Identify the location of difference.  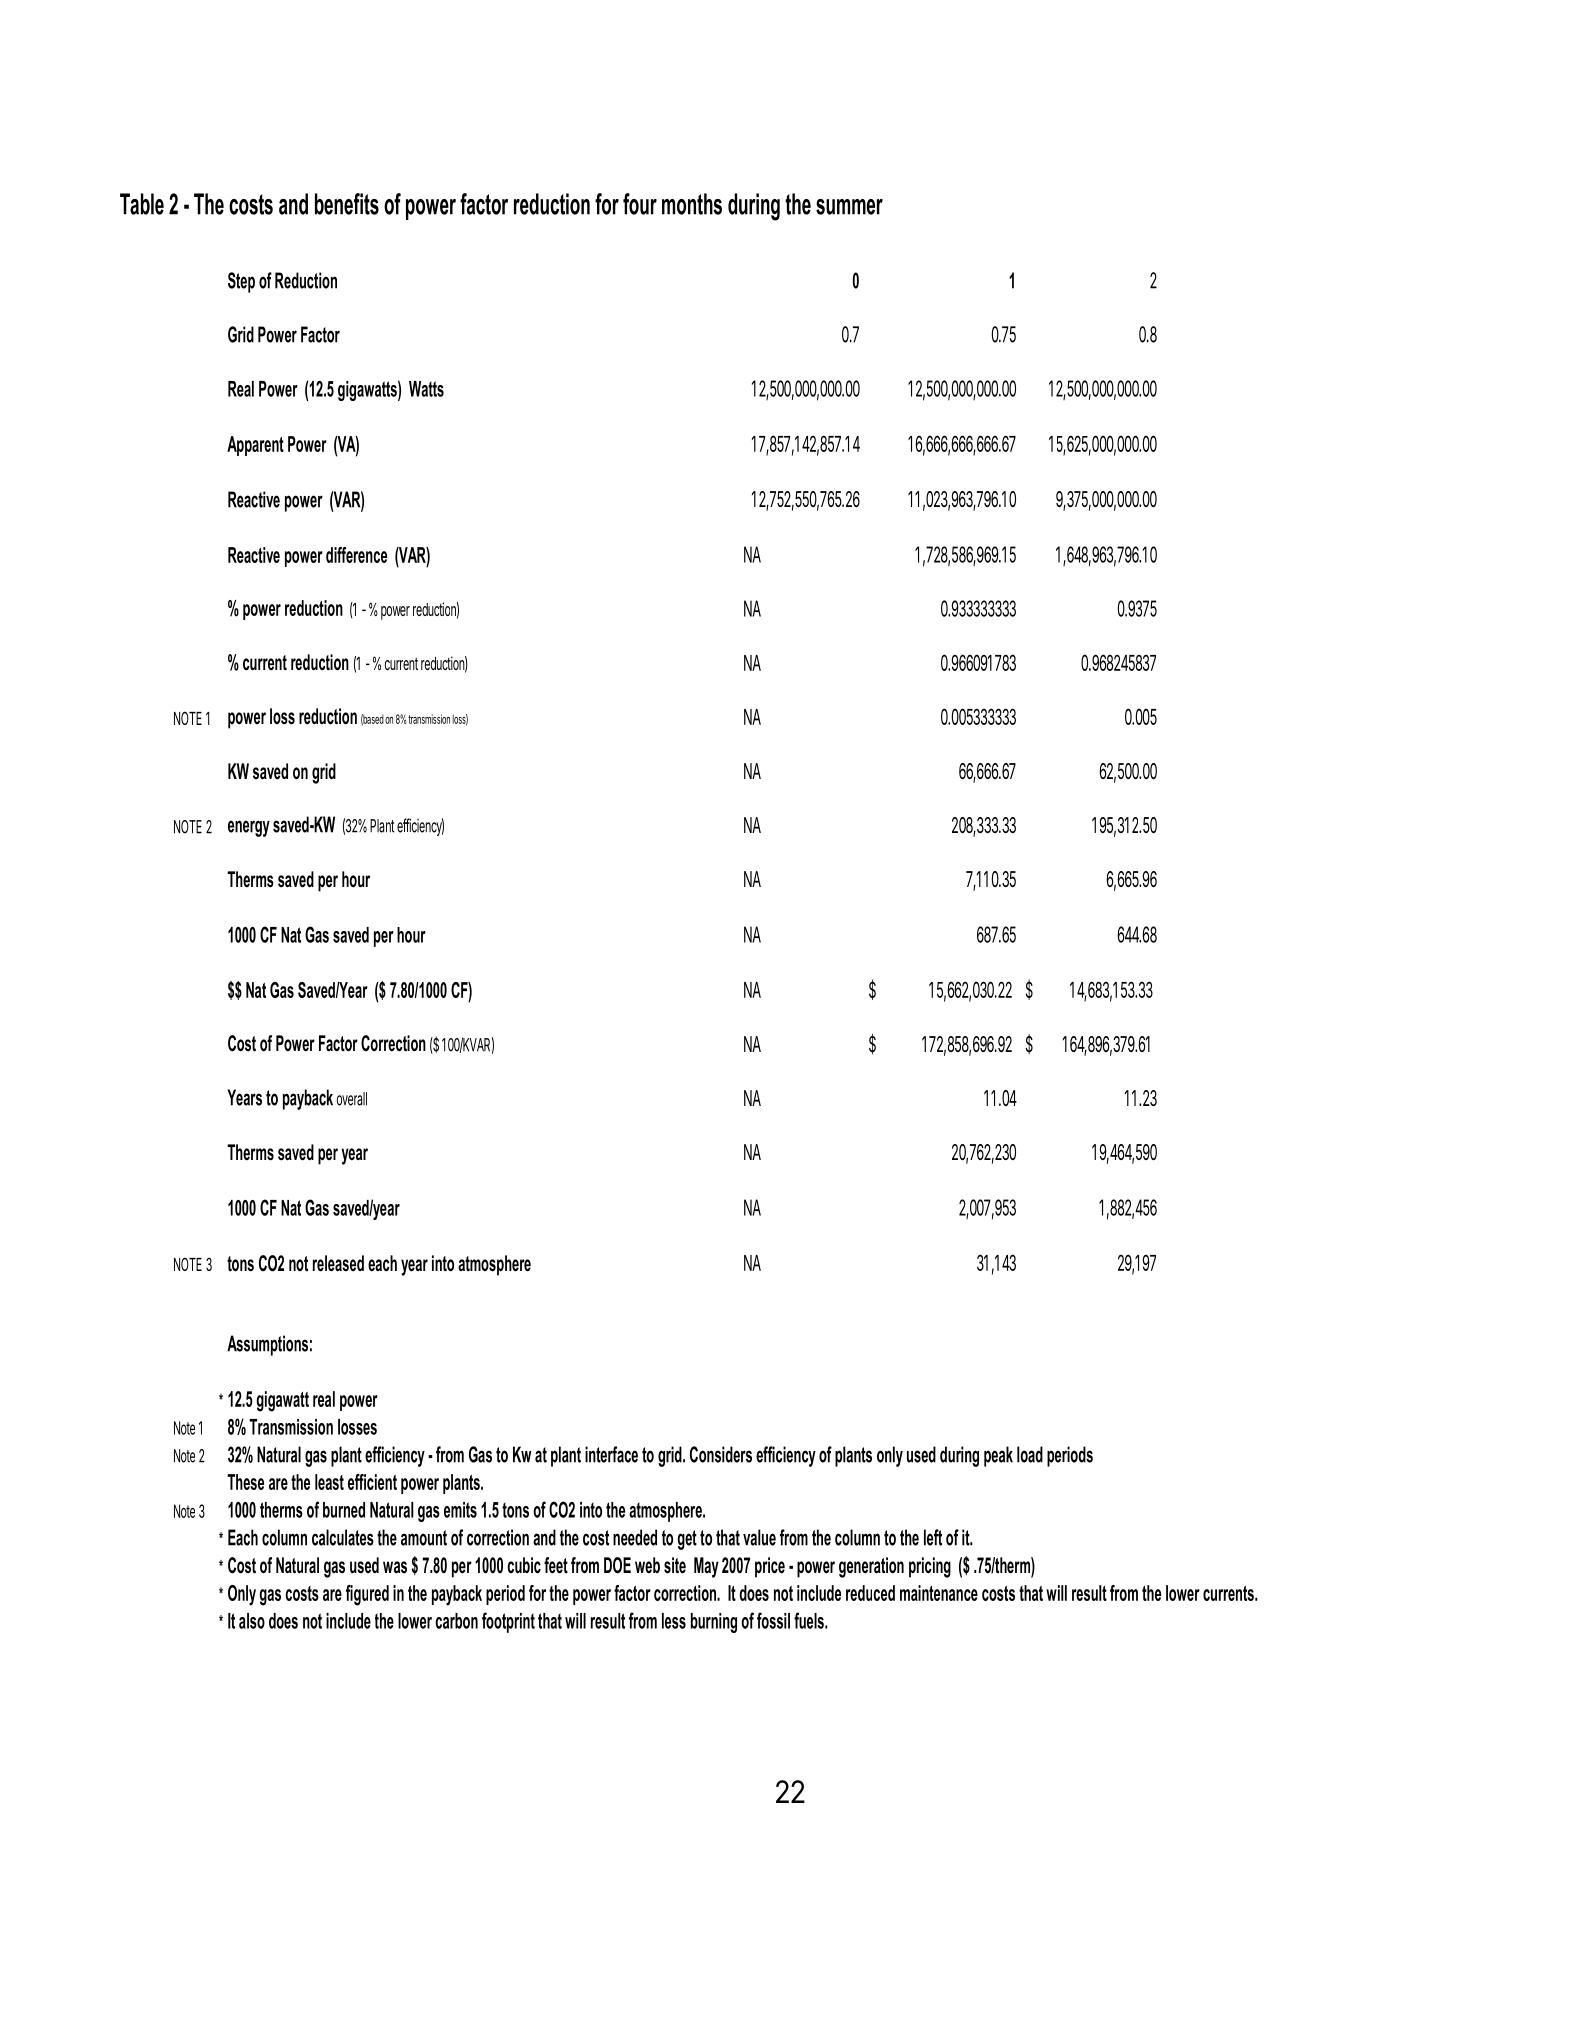
(356, 555).
